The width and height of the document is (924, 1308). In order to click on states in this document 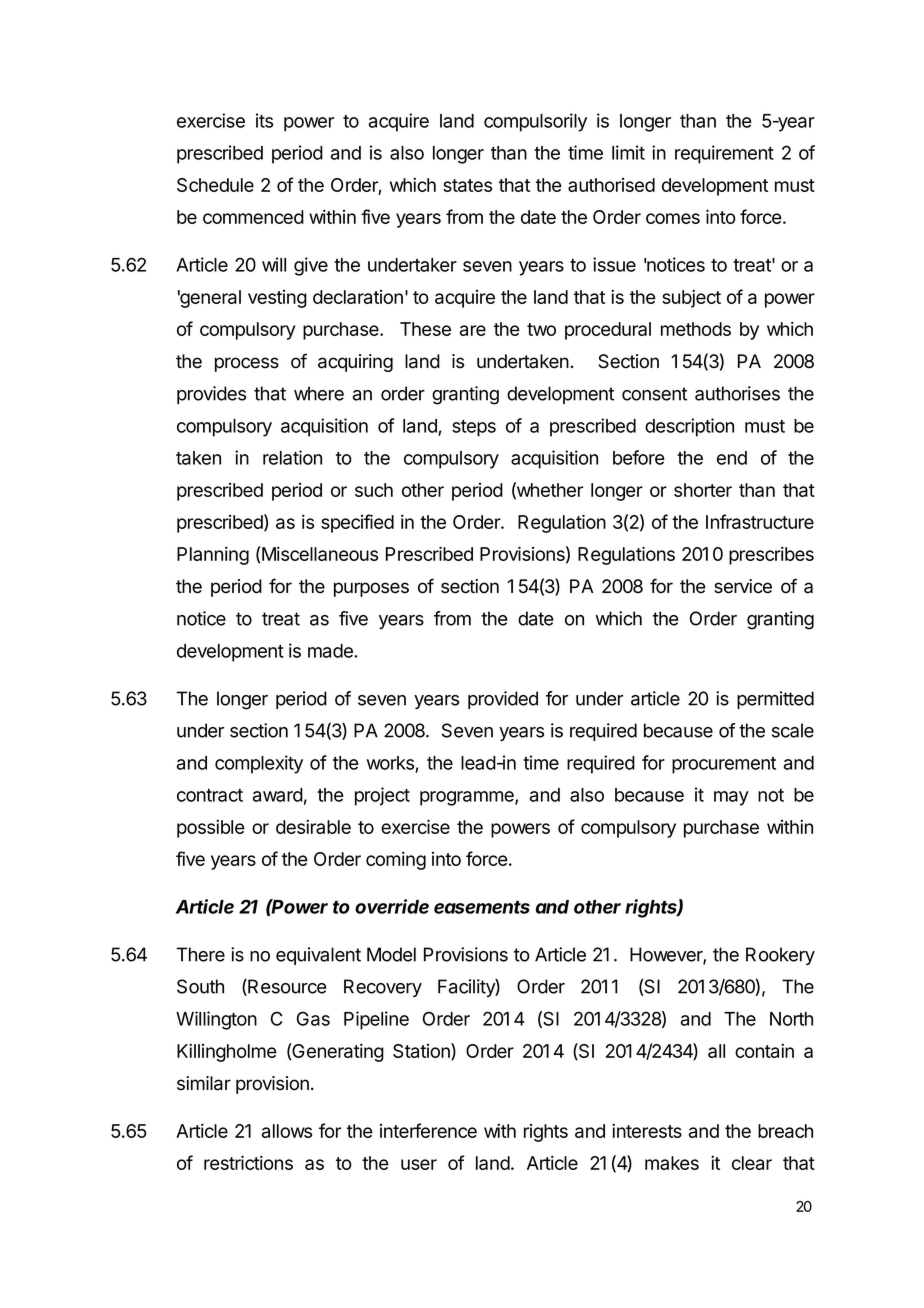, I will do `click(467, 185)`.
